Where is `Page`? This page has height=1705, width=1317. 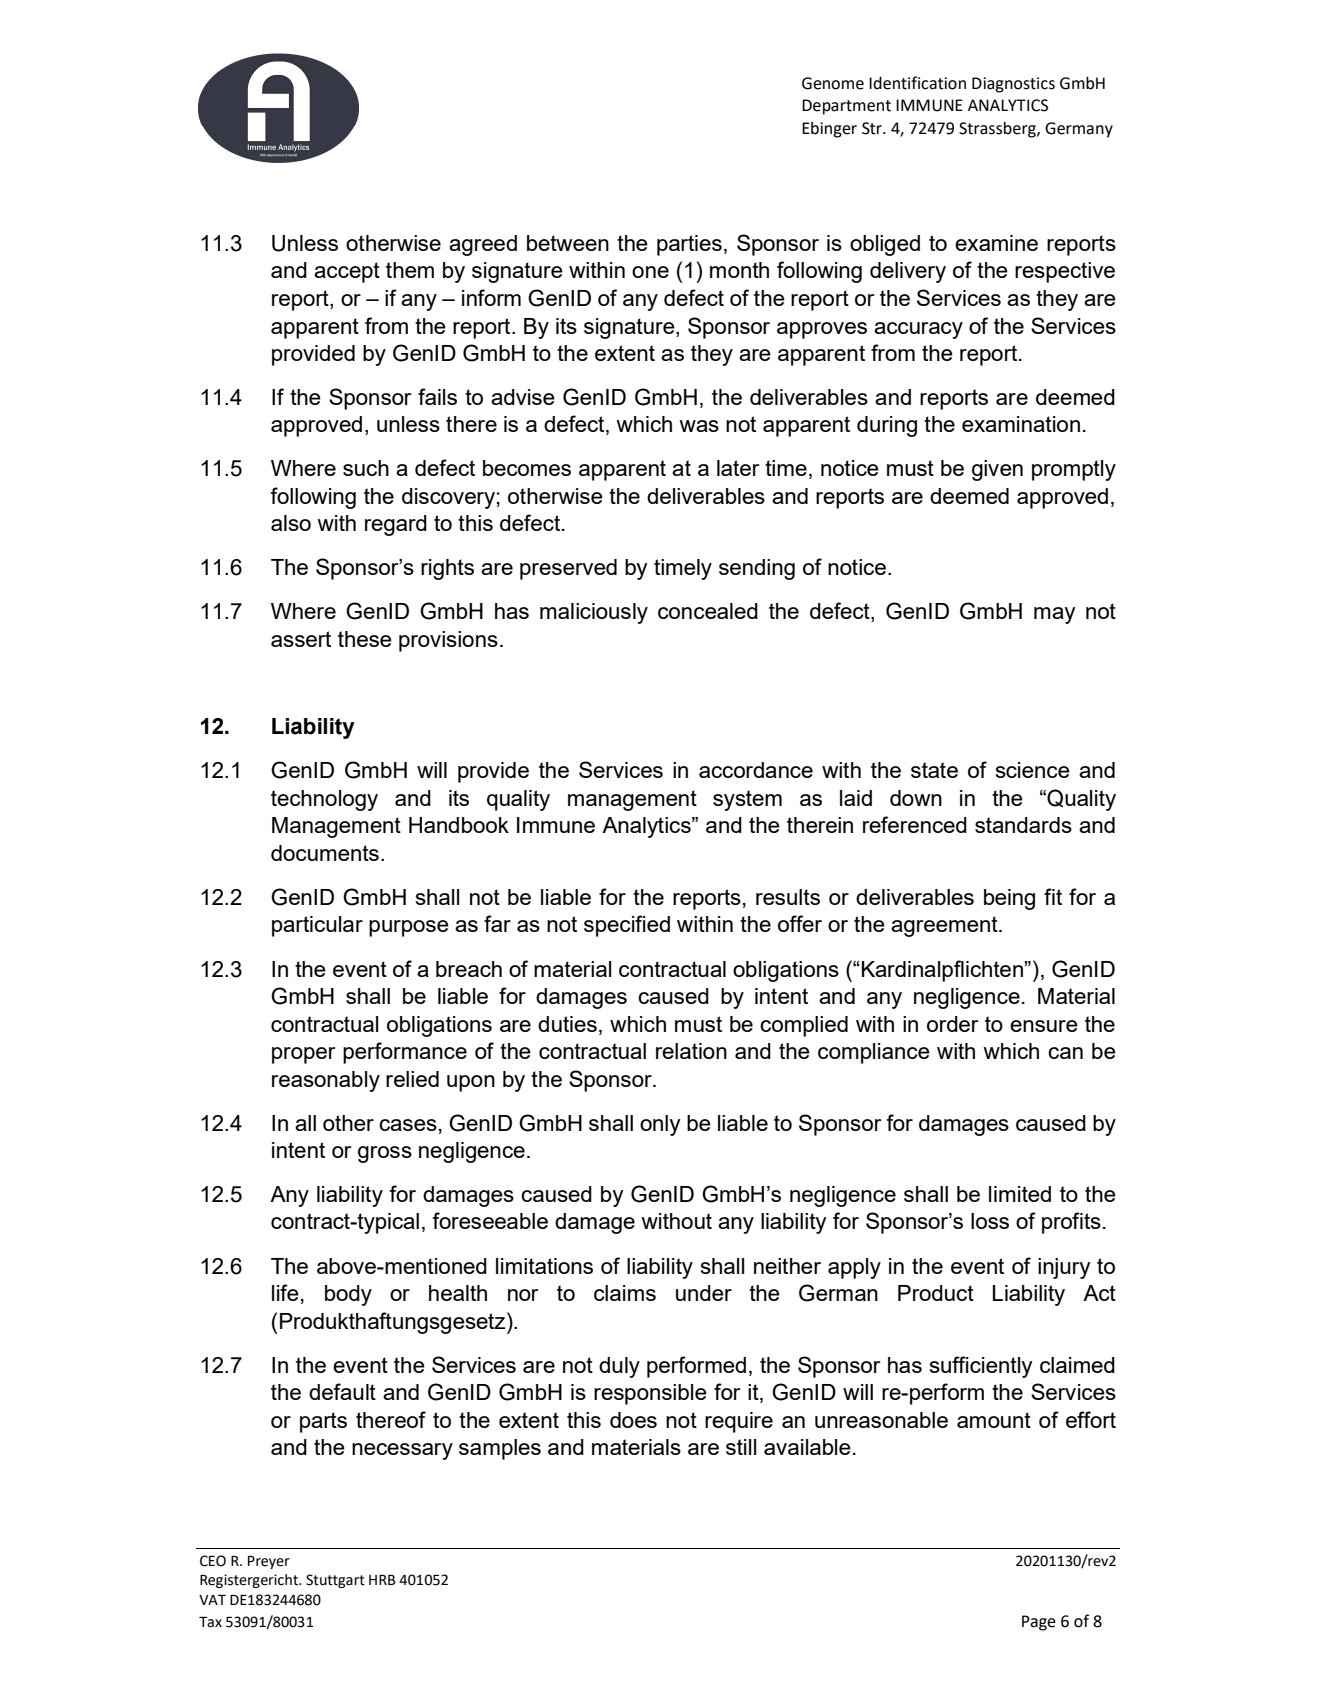
Page is located at coordinates (1039, 1623).
